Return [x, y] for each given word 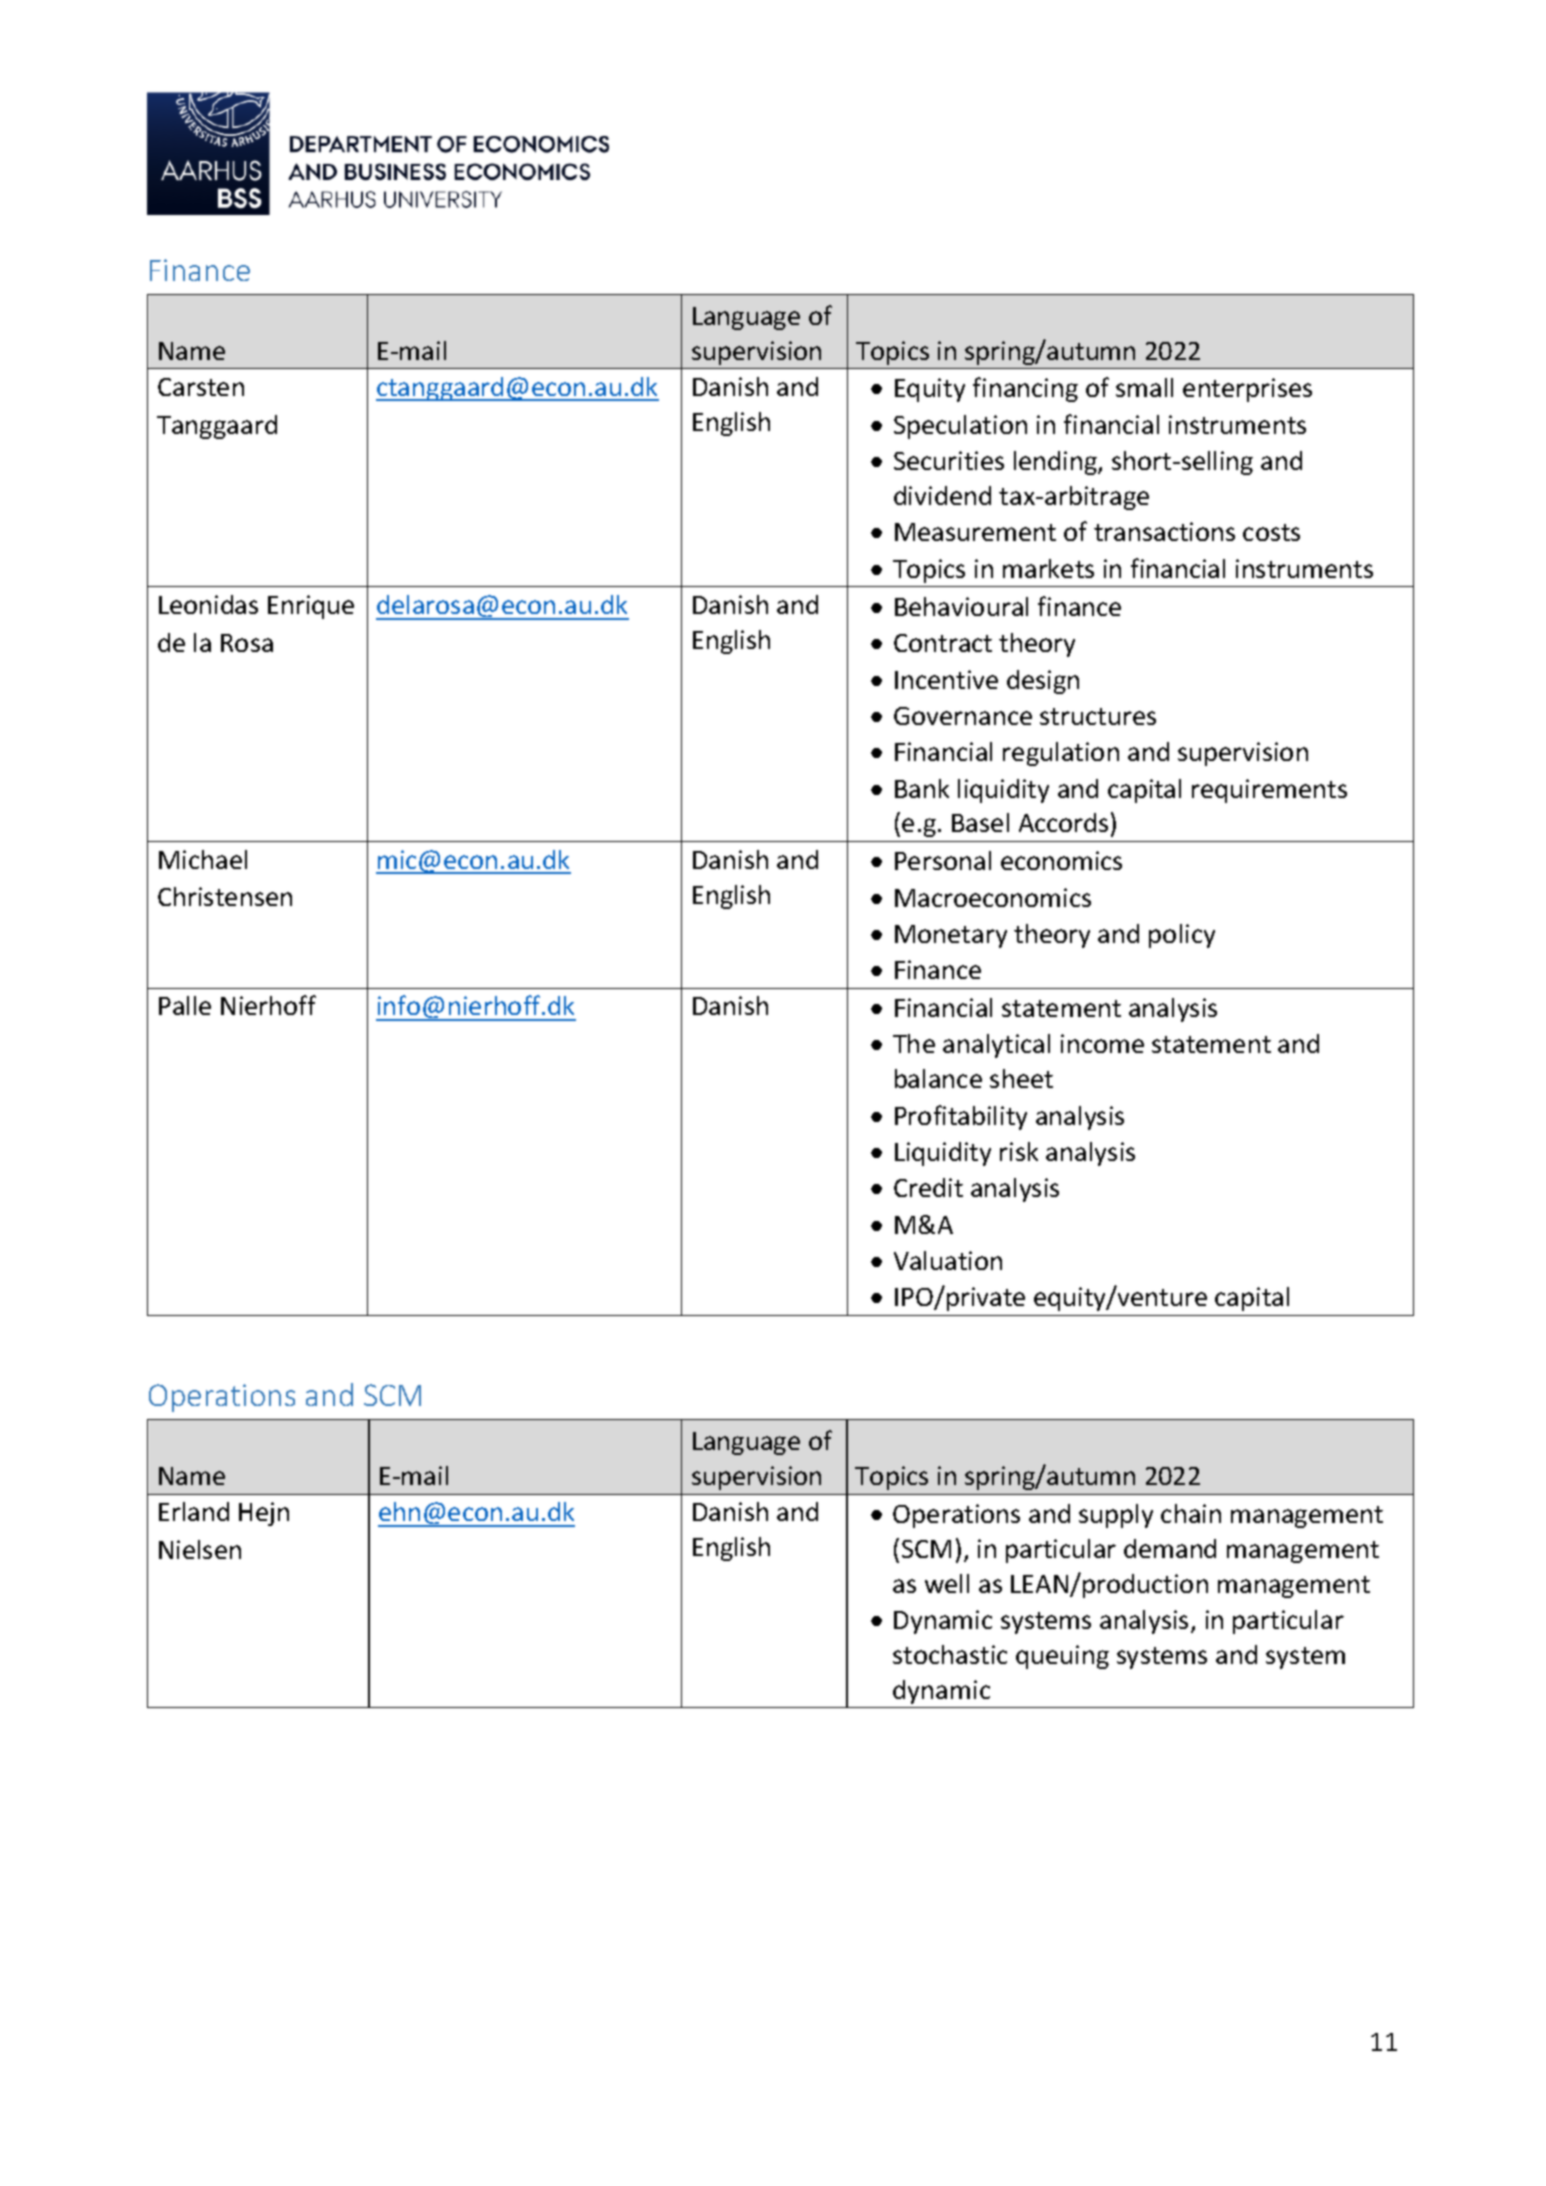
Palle [185, 1005]
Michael [203, 859]
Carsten [201, 387]
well [947, 1583]
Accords [1063, 822]
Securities [949, 460]
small [1144, 387]
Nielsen [200, 1549]
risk [1019, 1151]
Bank [922, 788]
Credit [928, 1187]
